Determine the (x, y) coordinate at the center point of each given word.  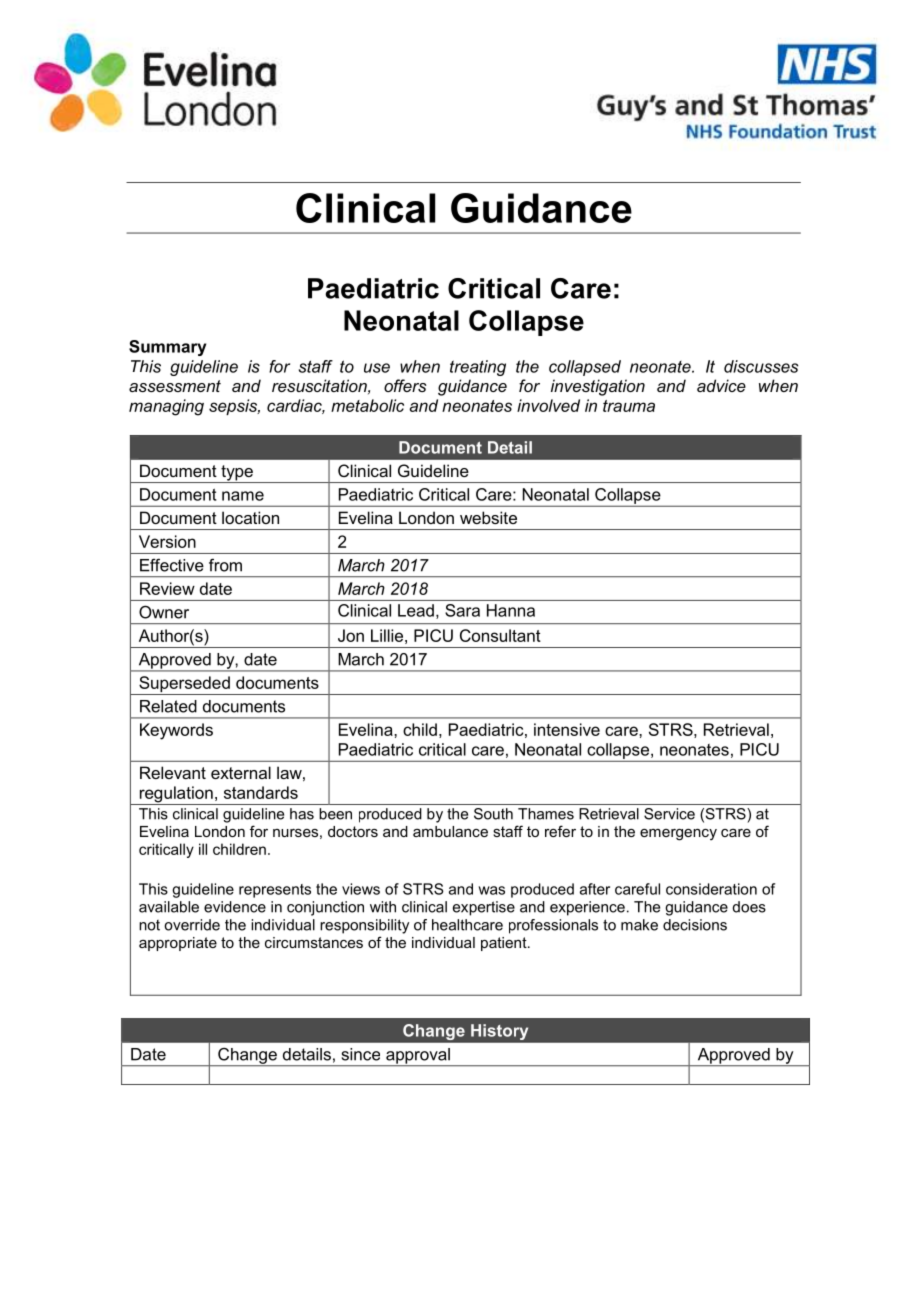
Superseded (184, 685)
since (361, 1054)
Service (669, 814)
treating (478, 368)
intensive (567, 729)
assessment (175, 386)
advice (721, 385)
